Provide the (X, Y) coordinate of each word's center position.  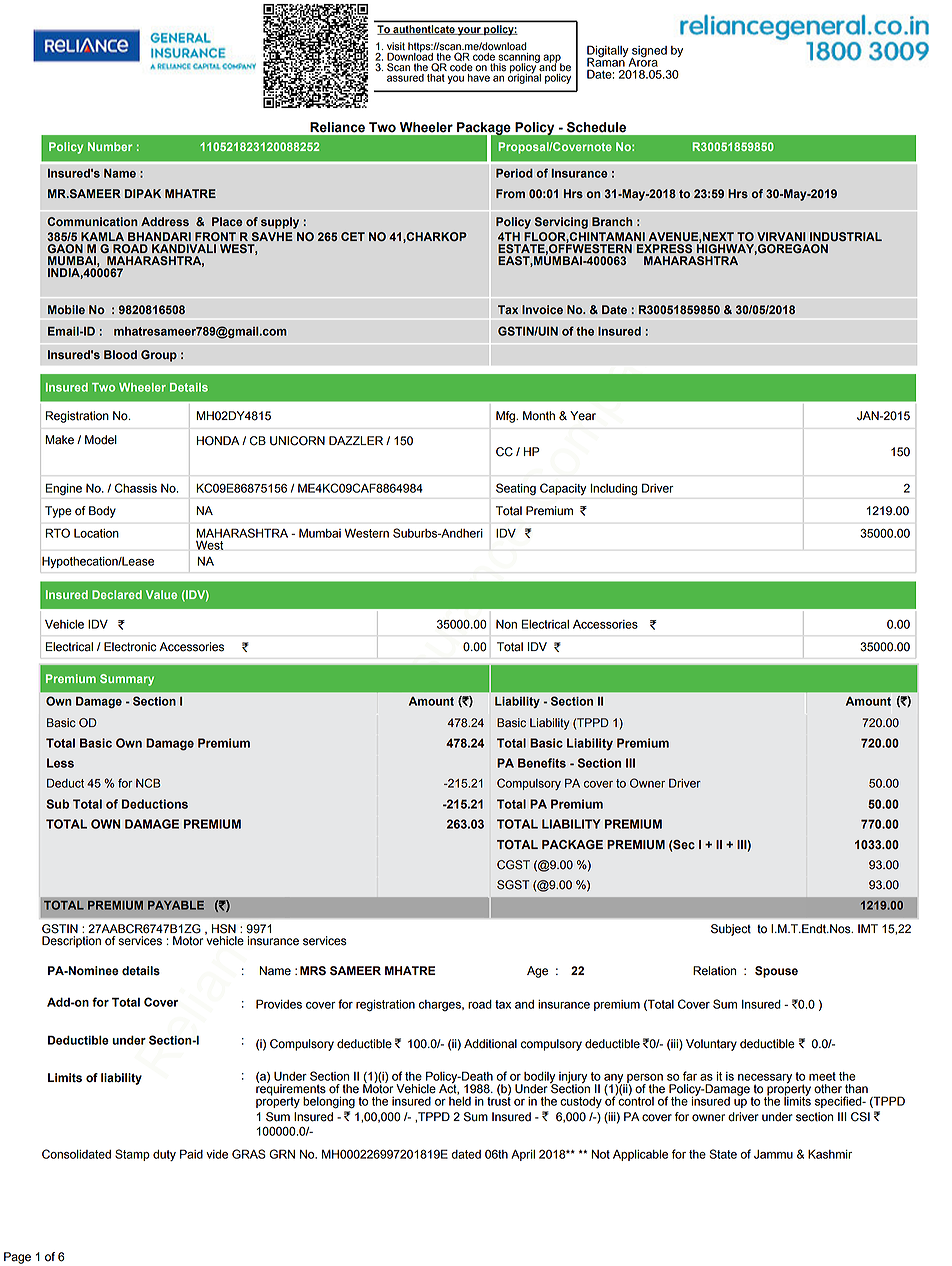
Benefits (542, 763)
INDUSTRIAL (846, 237)
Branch (612, 222)
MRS (313, 971)
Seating (516, 489)
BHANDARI (159, 236)
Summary (127, 680)
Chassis (136, 488)
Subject (731, 930)
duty (164, 1155)
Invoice (542, 310)
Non (506, 624)
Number (110, 146)
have (479, 76)
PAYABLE (176, 905)
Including (614, 489)
